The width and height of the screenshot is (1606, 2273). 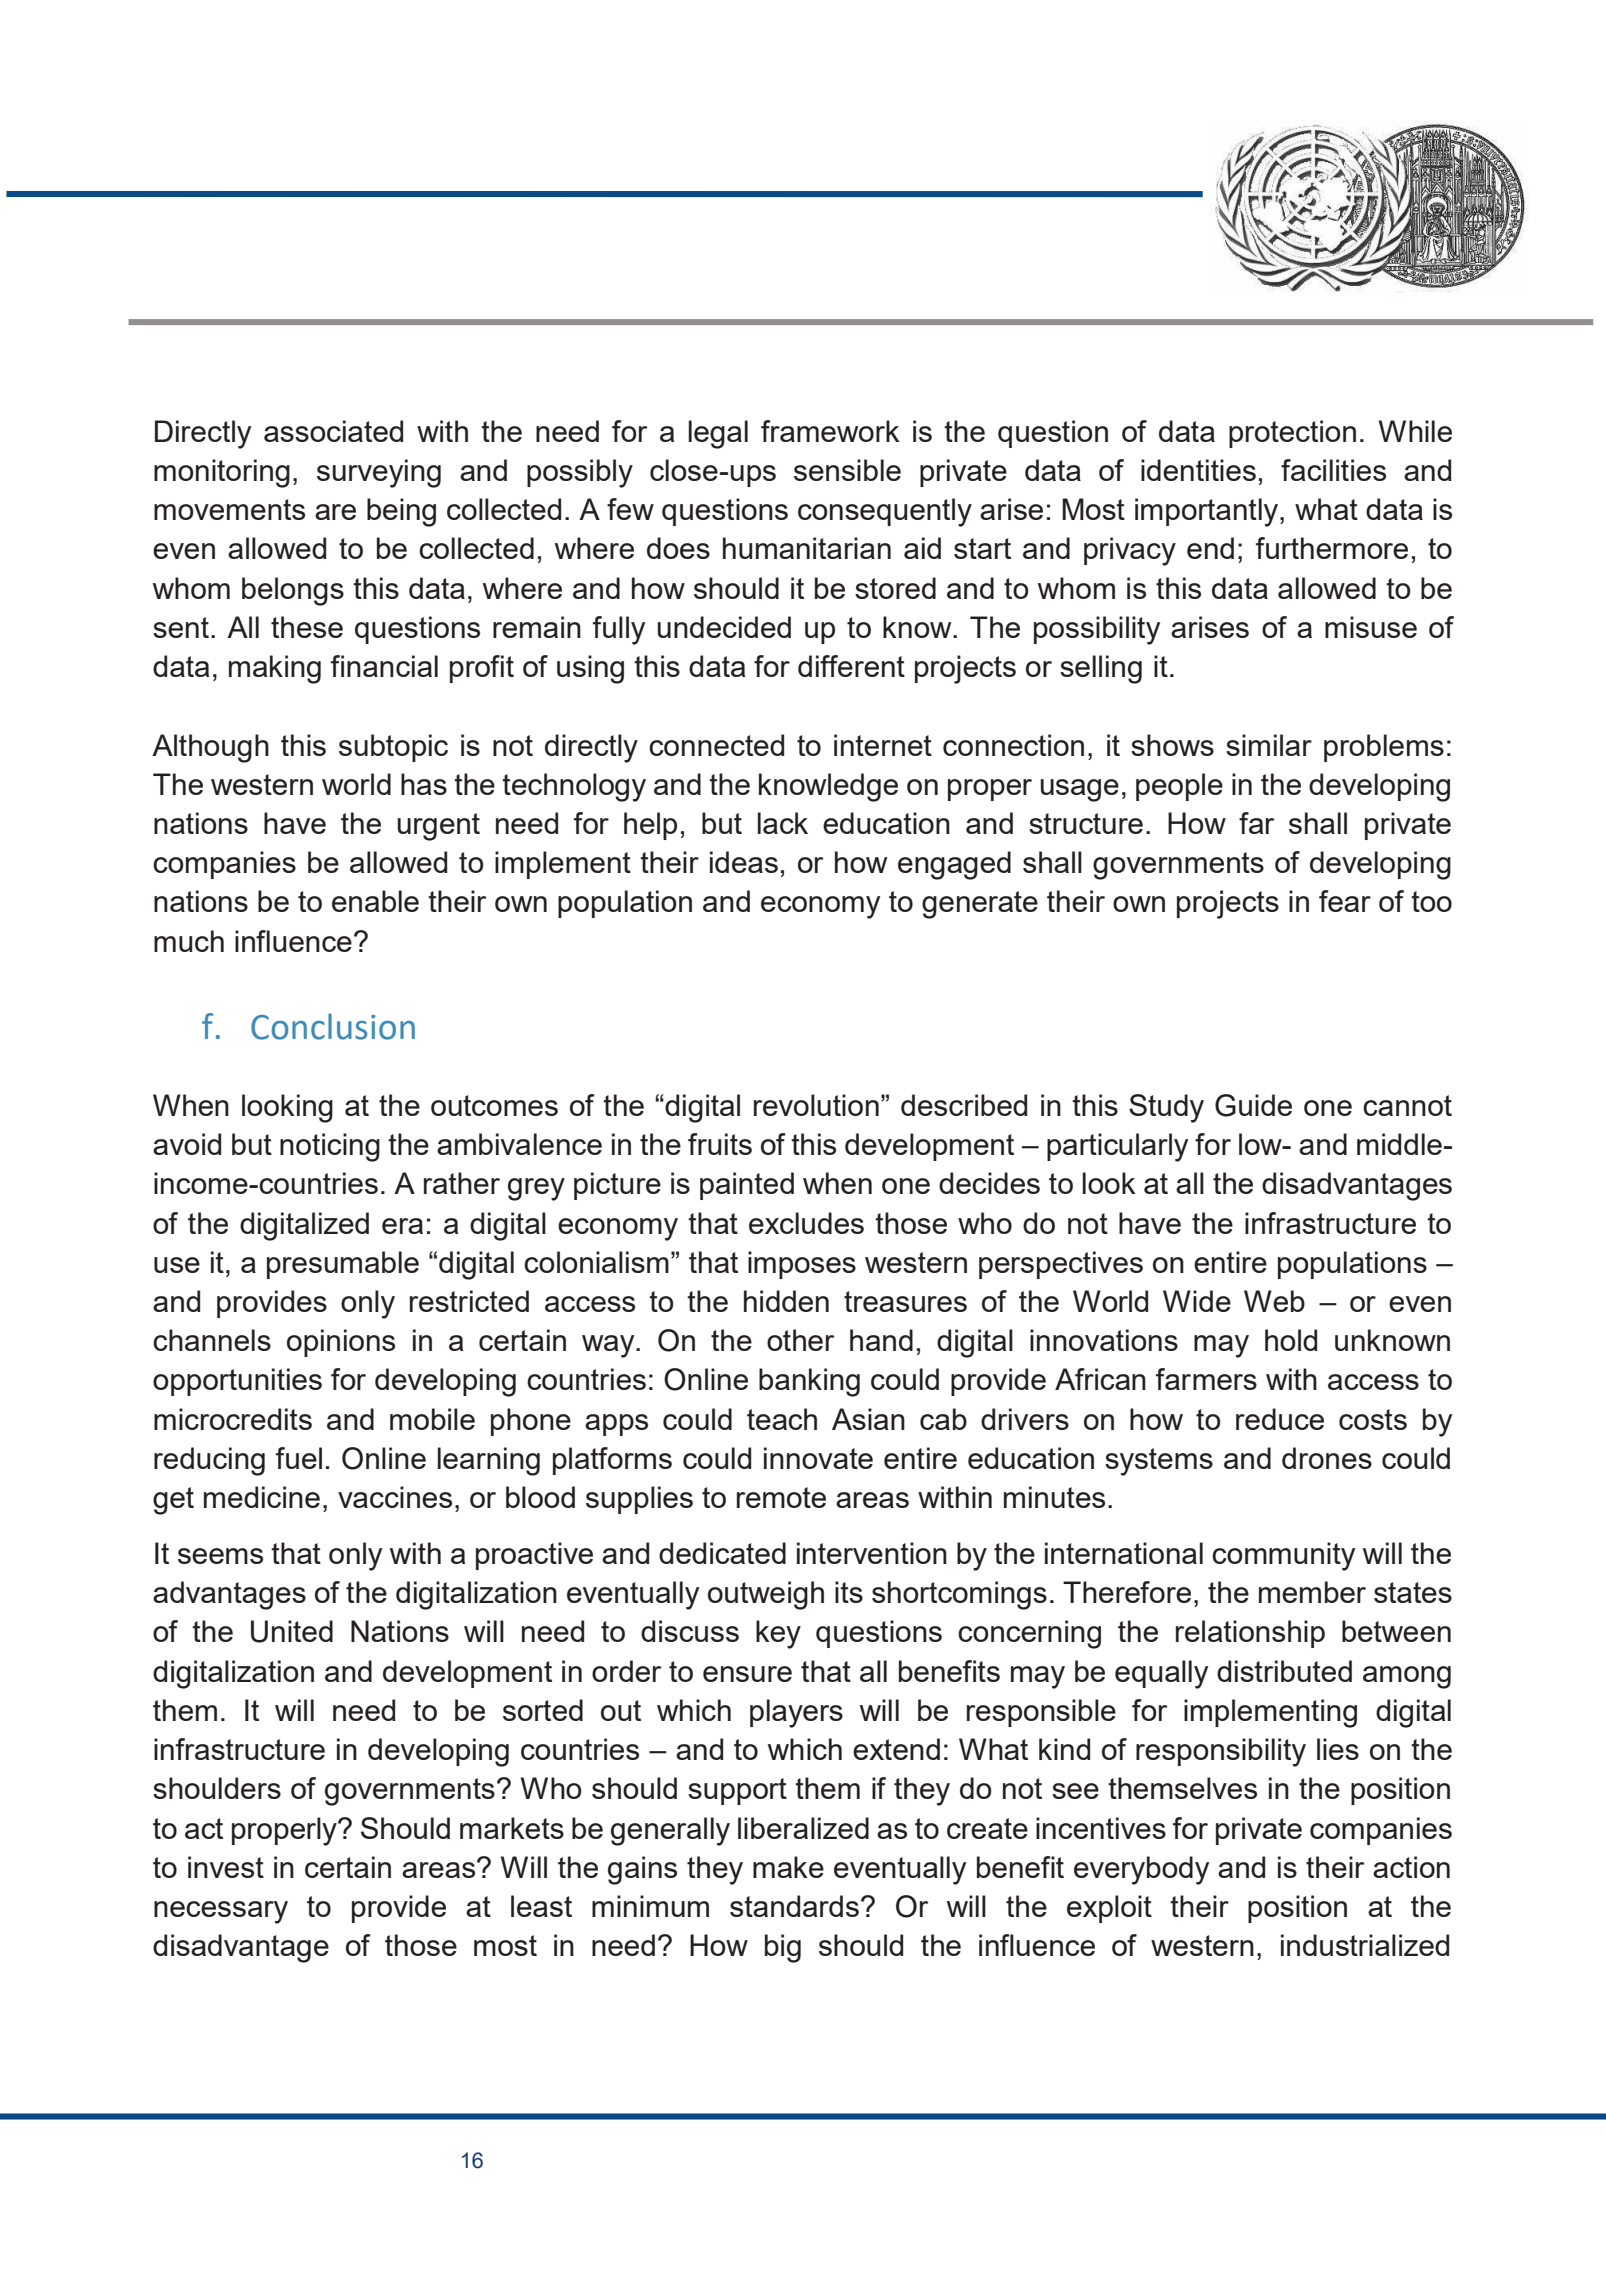 What do you see at coordinates (1253, 1105) in the screenshot?
I see `Guide` at bounding box center [1253, 1105].
